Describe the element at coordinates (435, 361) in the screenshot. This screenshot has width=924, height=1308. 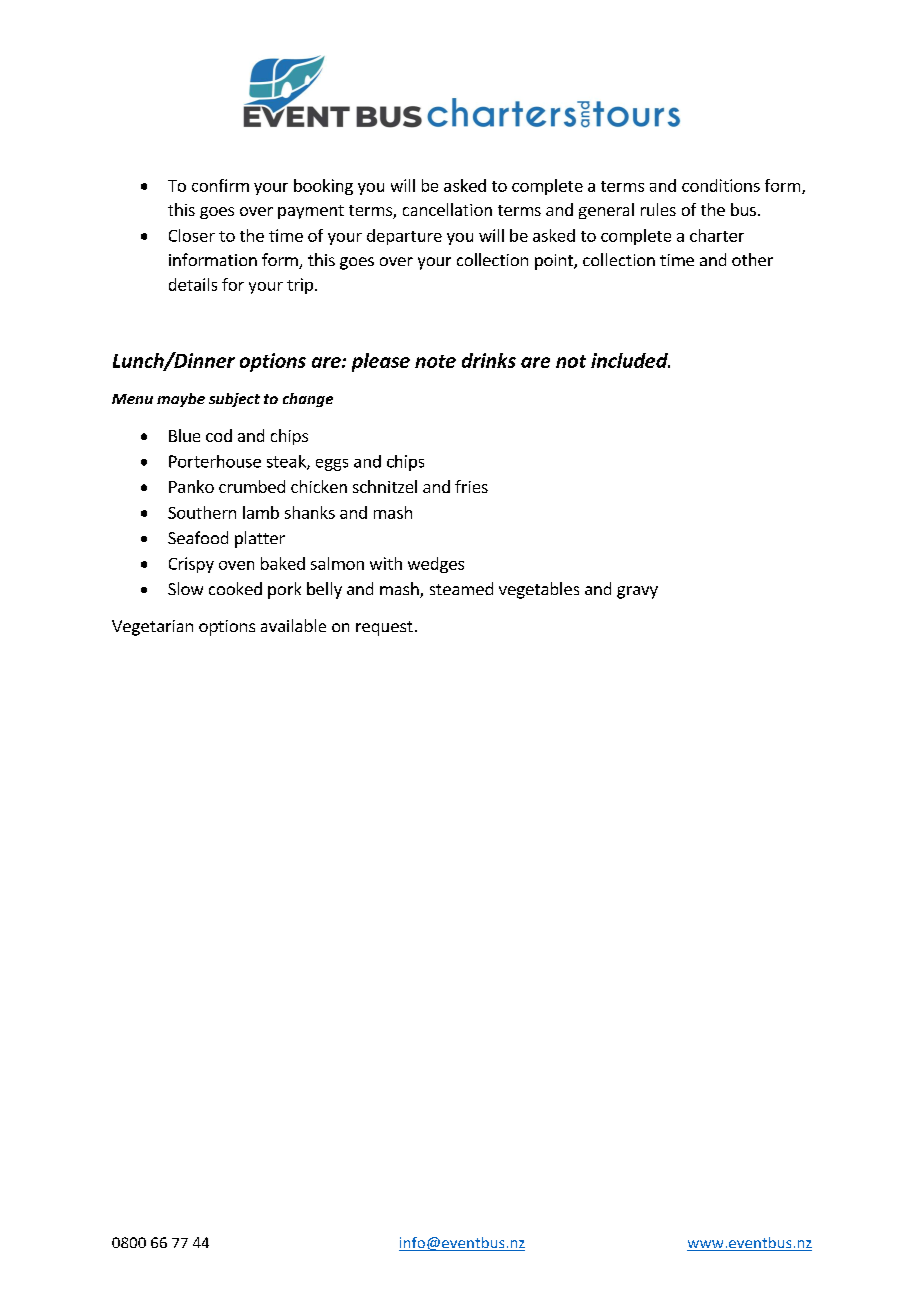
I see `note` at that location.
